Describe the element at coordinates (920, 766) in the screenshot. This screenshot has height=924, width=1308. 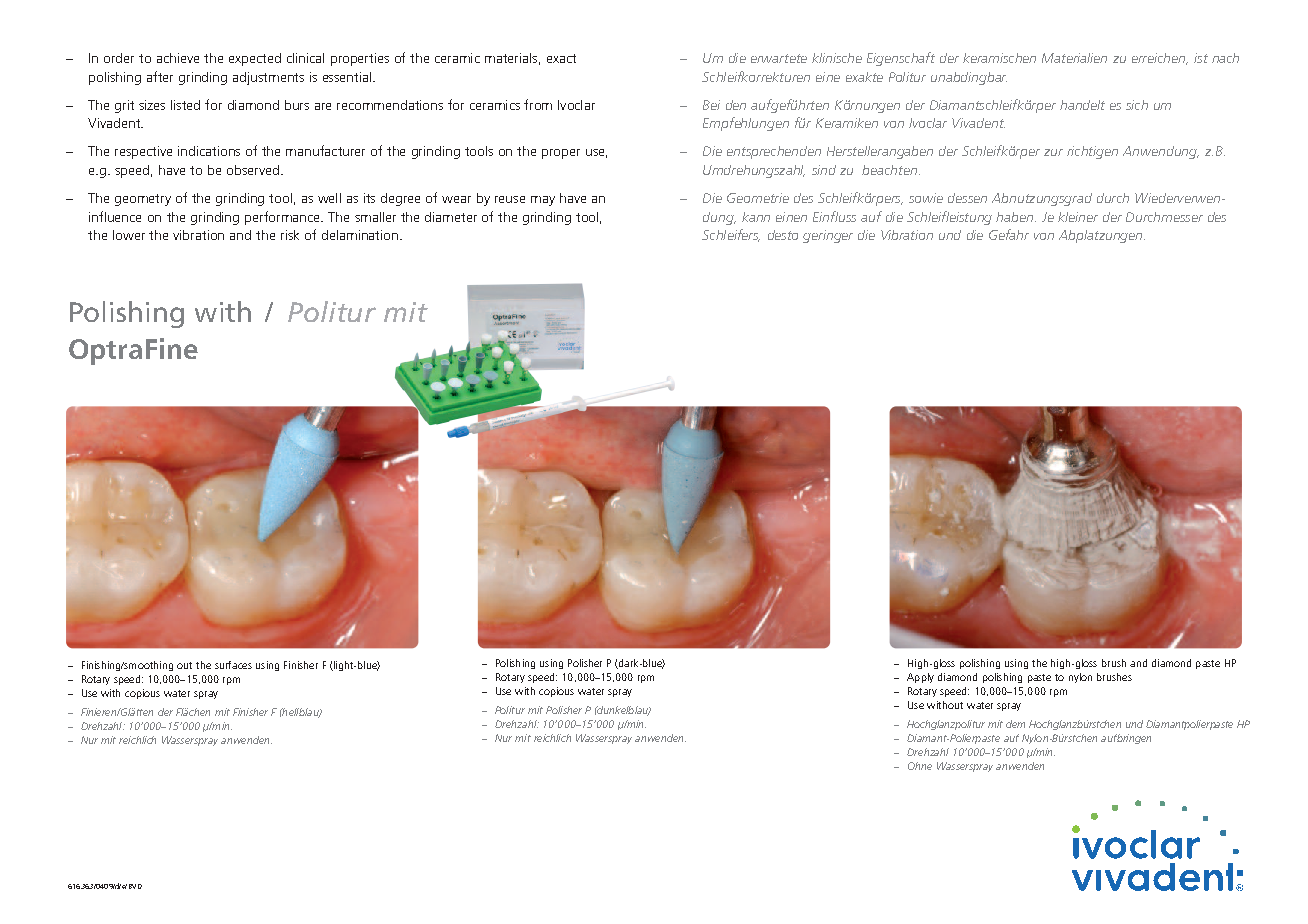
I see `Ohne` at that location.
